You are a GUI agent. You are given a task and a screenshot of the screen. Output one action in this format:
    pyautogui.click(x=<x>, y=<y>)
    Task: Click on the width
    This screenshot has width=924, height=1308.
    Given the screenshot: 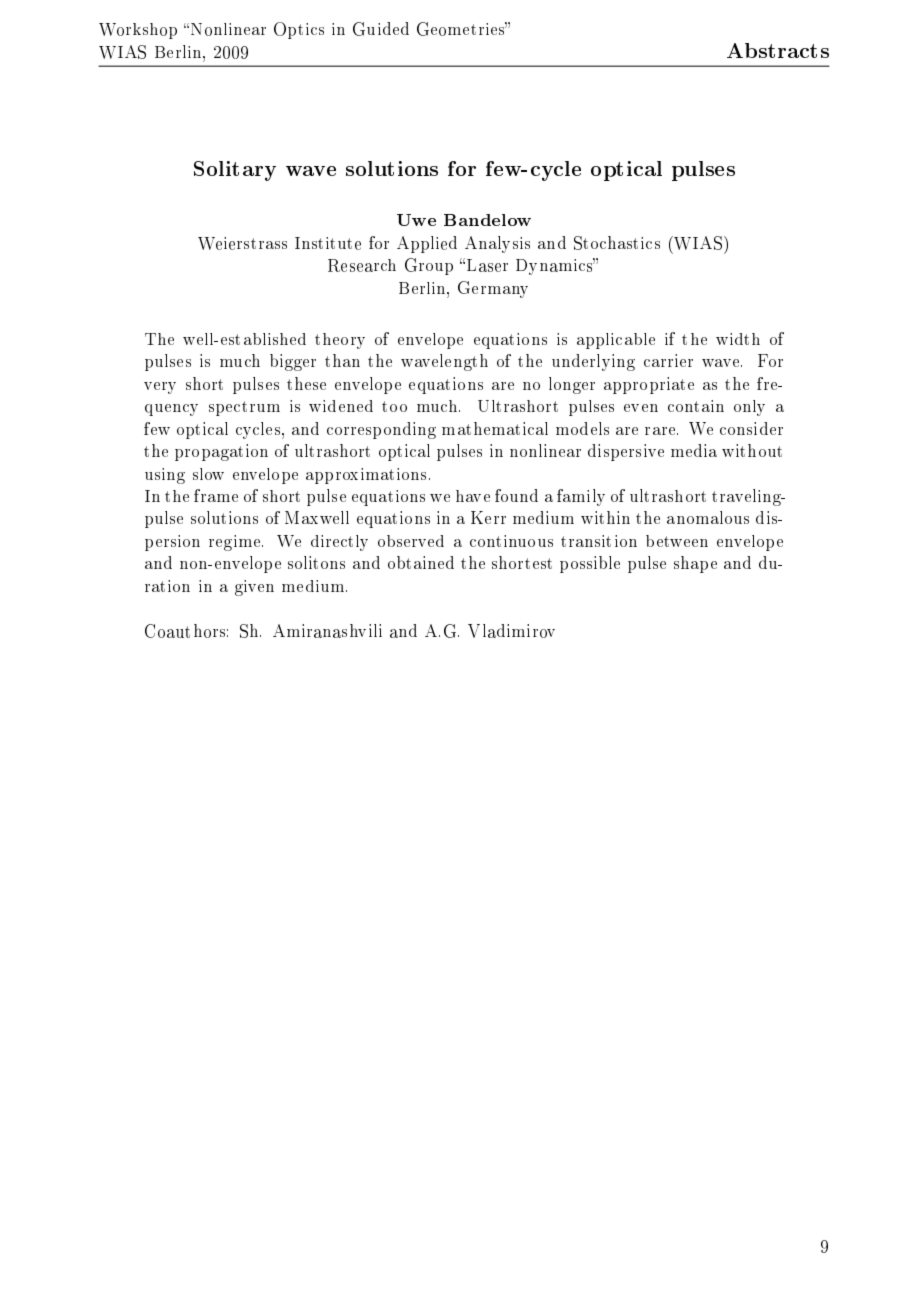 What is the action you would take?
    pyautogui.click(x=738, y=339)
